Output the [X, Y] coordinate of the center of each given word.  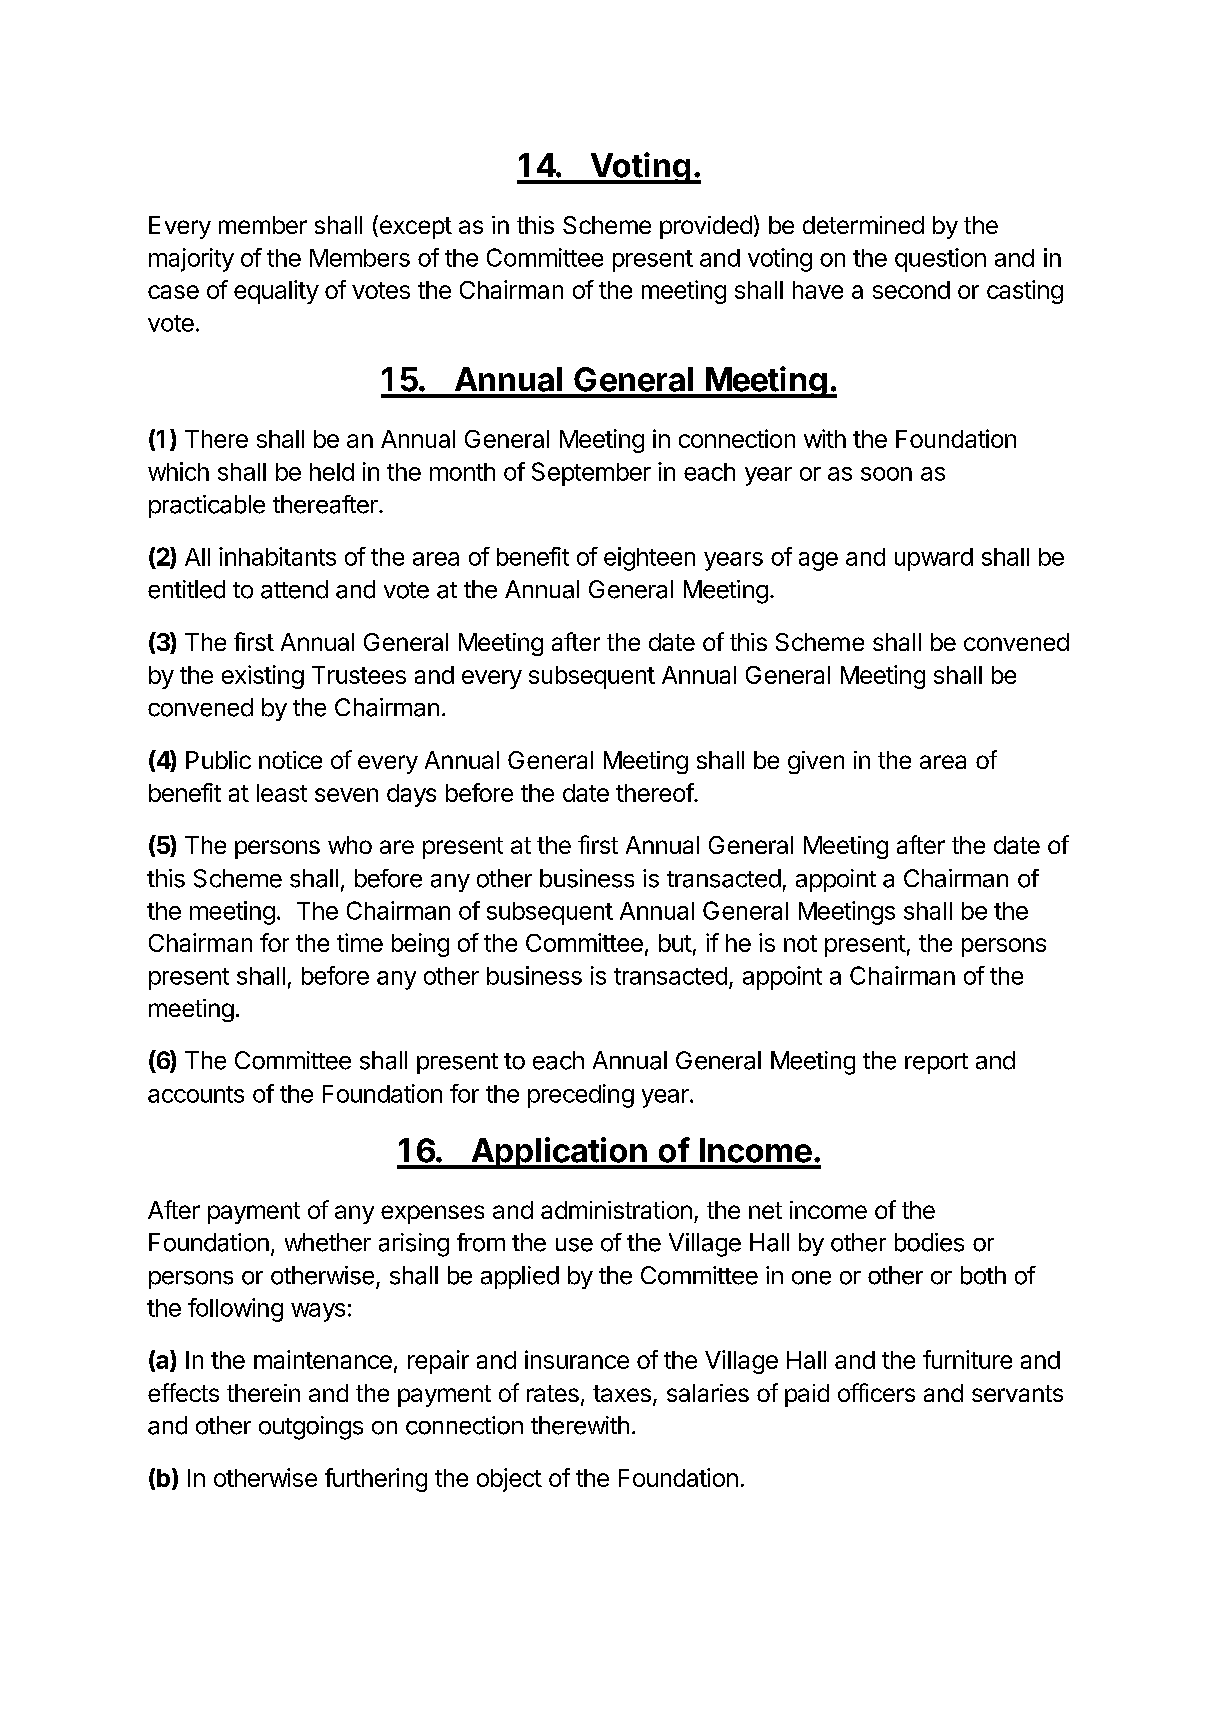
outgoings [311, 1428]
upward [934, 559]
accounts [196, 1094]
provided [706, 227]
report [936, 1063]
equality [276, 292]
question [940, 260]
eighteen [649, 559]
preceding [581, 1096]
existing [263, 677]
